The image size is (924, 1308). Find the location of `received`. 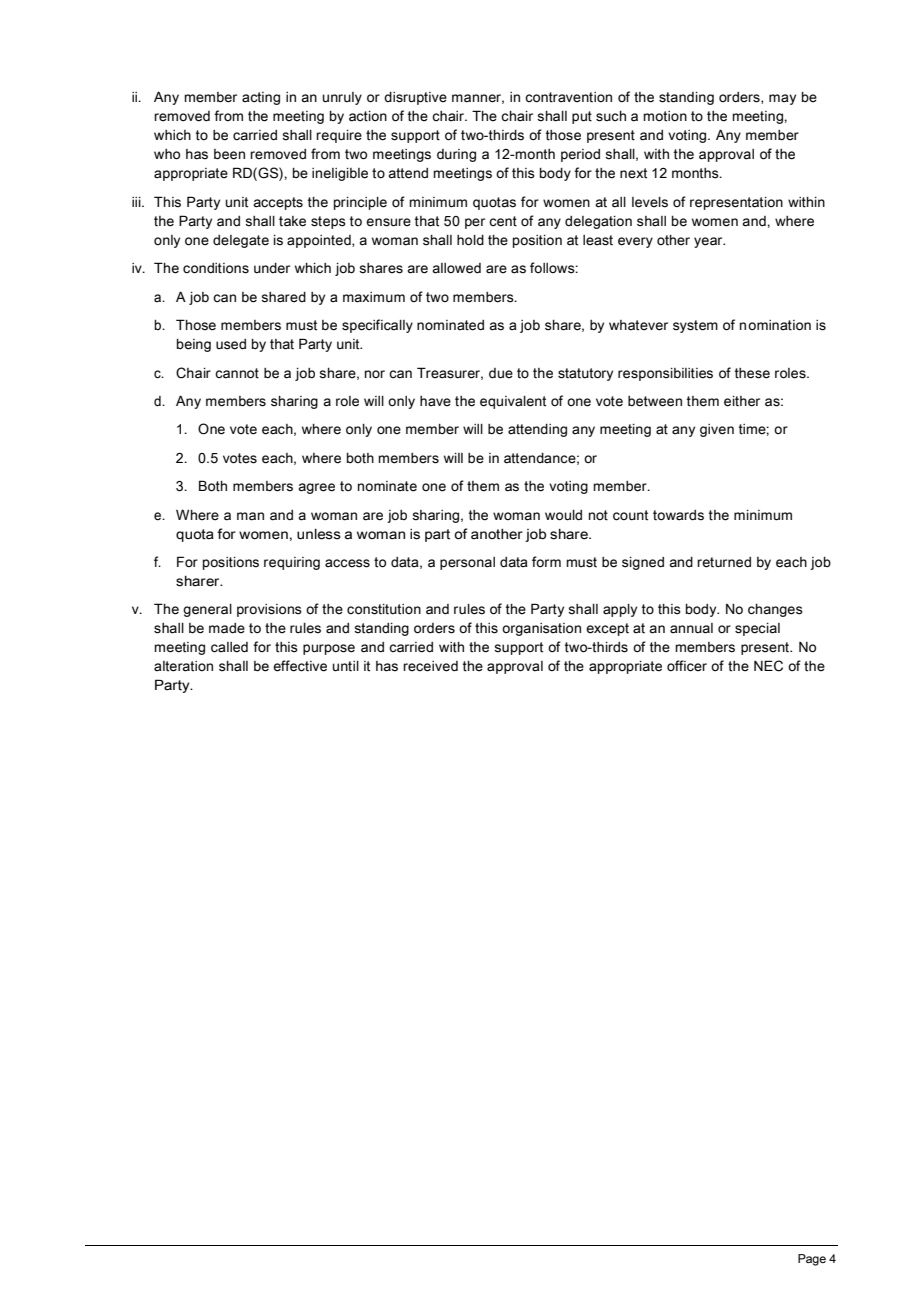

received is located at coordinates (430, 666).
